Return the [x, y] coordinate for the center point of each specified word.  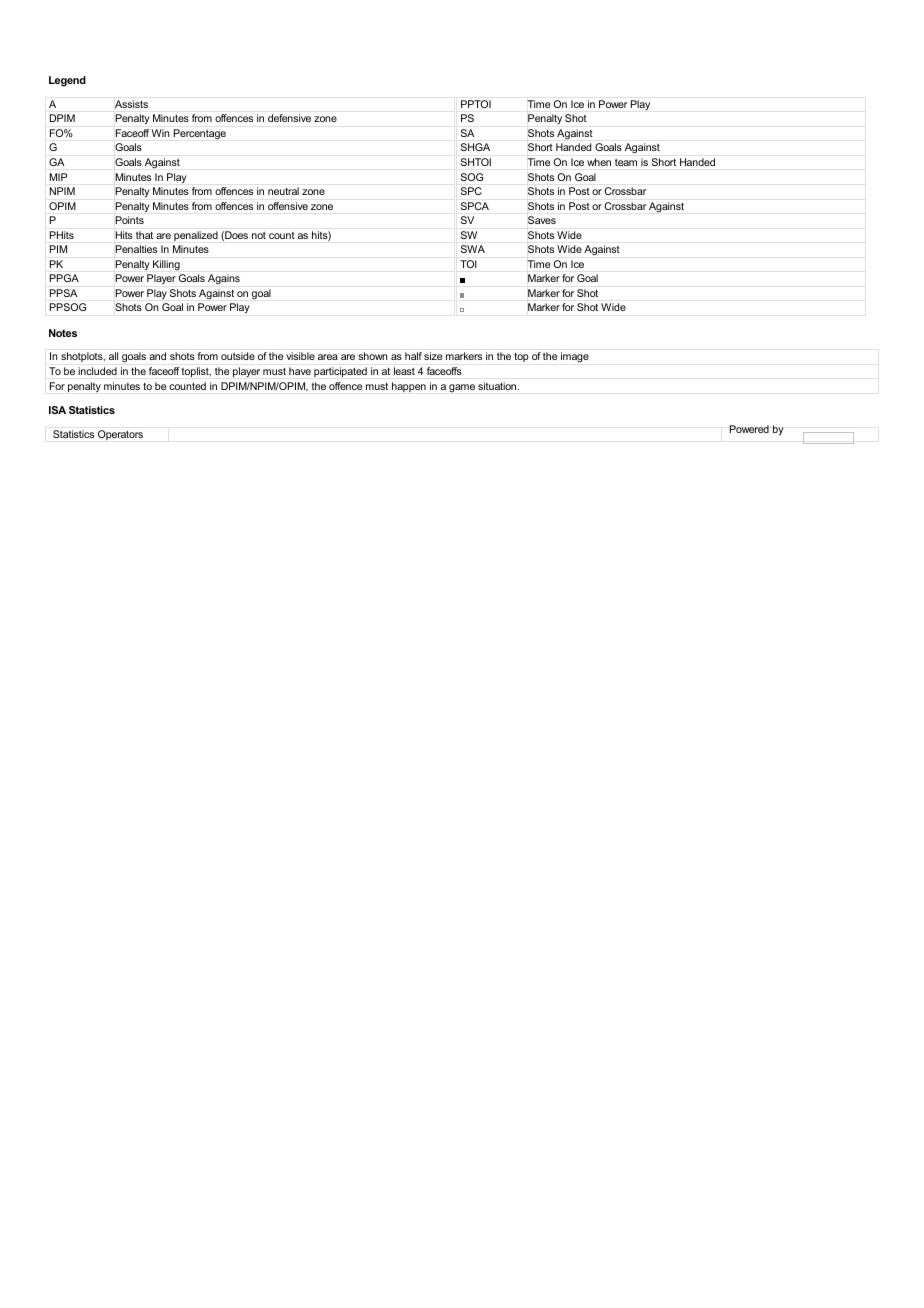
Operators [120, 435]
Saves [542, 220]
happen [409, 387]
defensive [289, 118]
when [599, 162]
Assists [131, 104]
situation [498, 386]
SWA [473, 249]
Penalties [136, 249]
